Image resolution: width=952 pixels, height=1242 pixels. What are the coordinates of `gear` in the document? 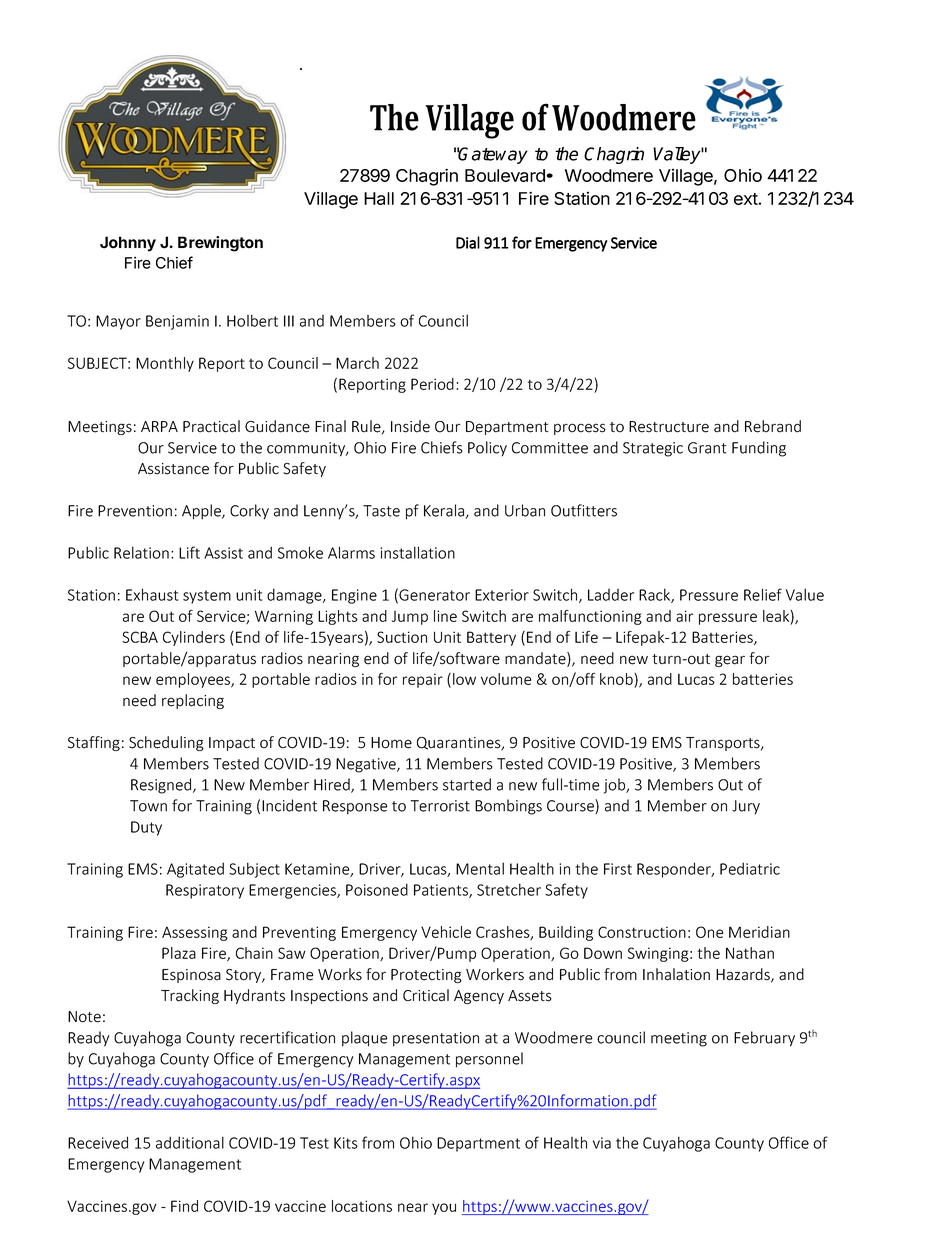 It's located at (730, 661).
